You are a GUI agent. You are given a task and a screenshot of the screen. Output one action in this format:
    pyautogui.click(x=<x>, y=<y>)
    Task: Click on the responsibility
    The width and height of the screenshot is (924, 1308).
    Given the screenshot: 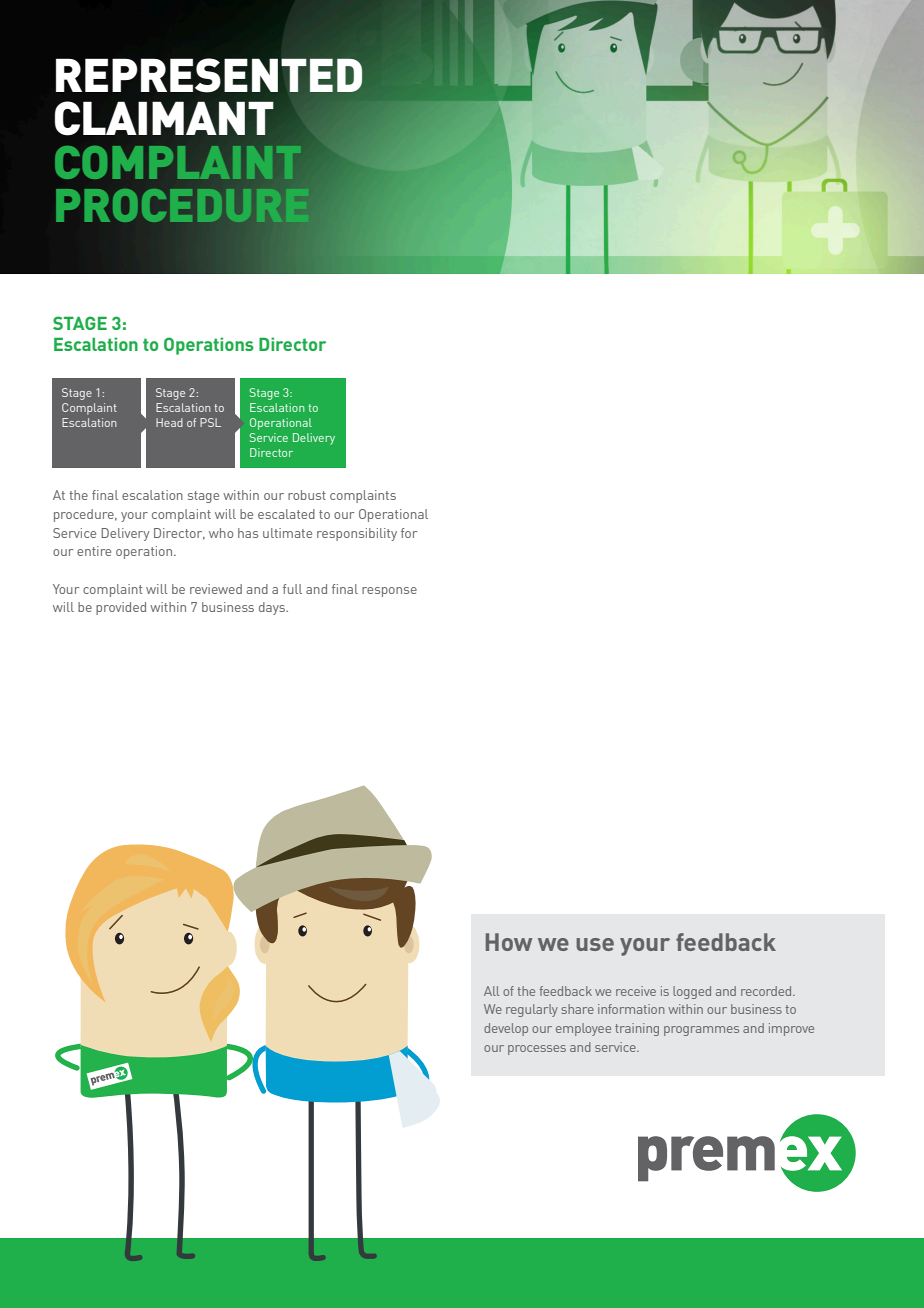 What is the action you would take?
    pyautogui.click(x=357, y=534)
